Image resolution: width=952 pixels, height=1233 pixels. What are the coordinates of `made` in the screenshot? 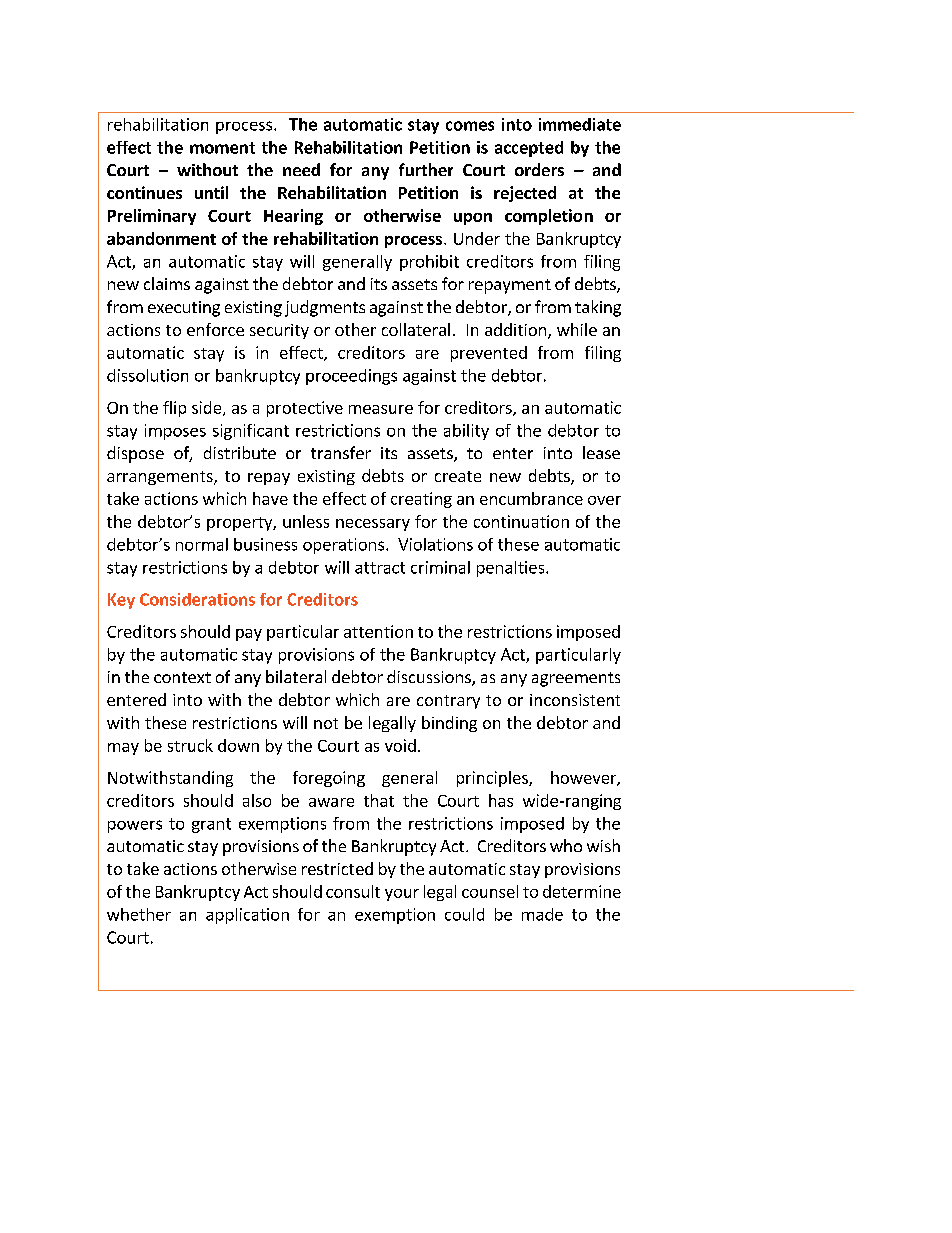 It's located at (542, 914).
